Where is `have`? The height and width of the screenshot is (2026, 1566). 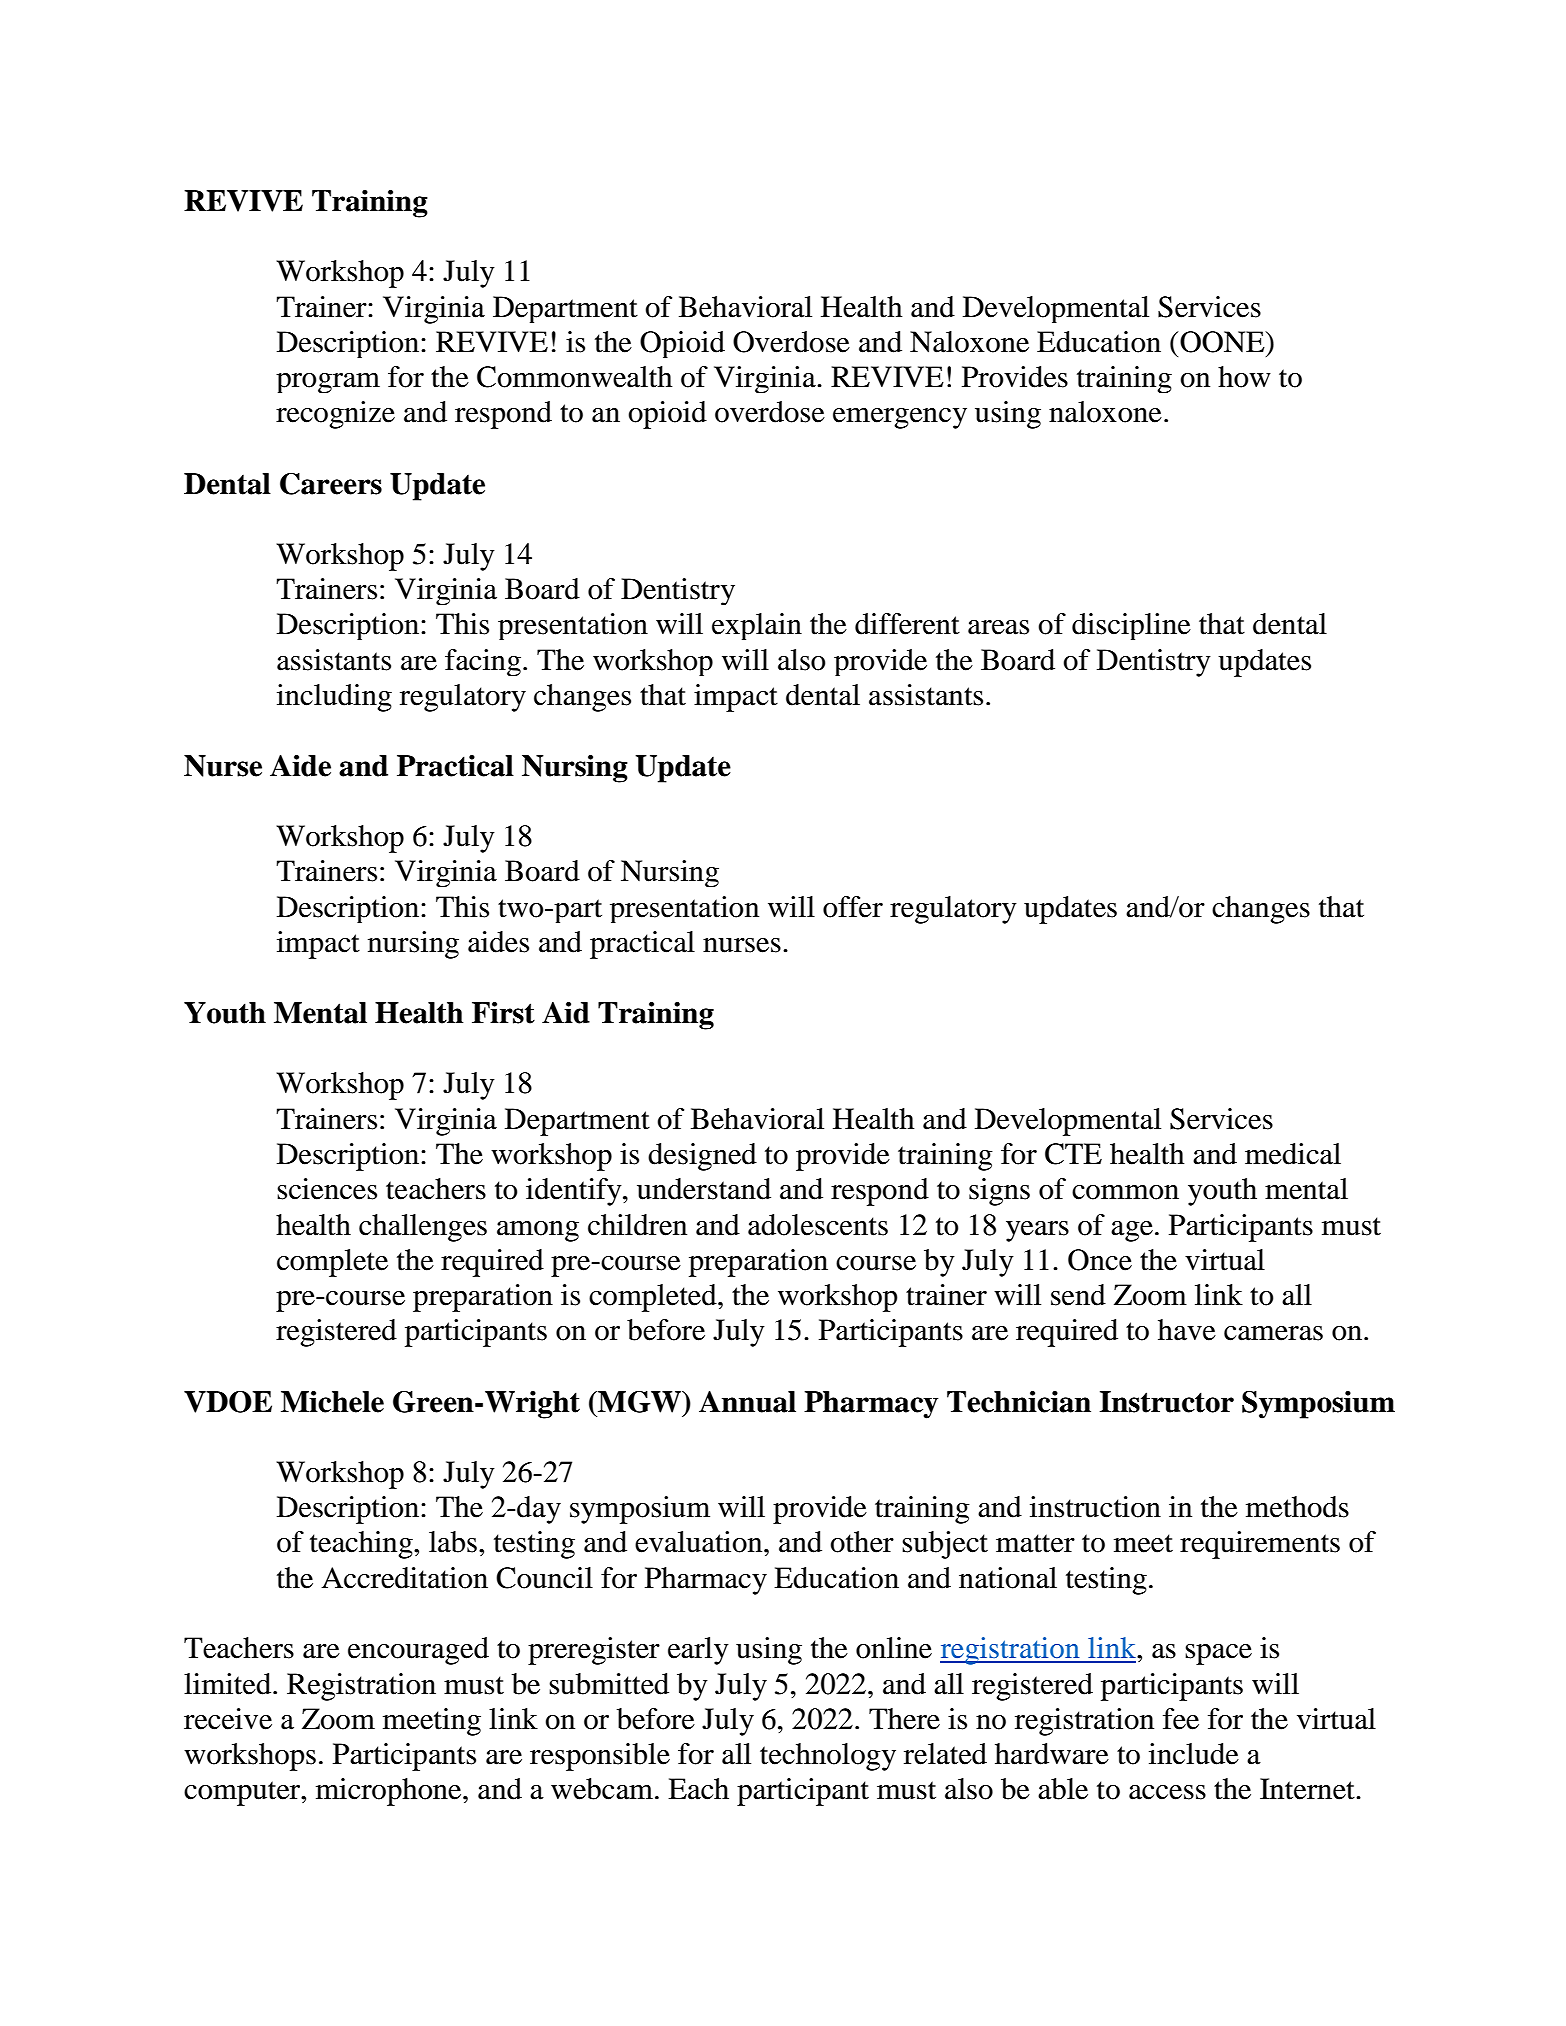
have is located at coordinates (1187, 1330).
